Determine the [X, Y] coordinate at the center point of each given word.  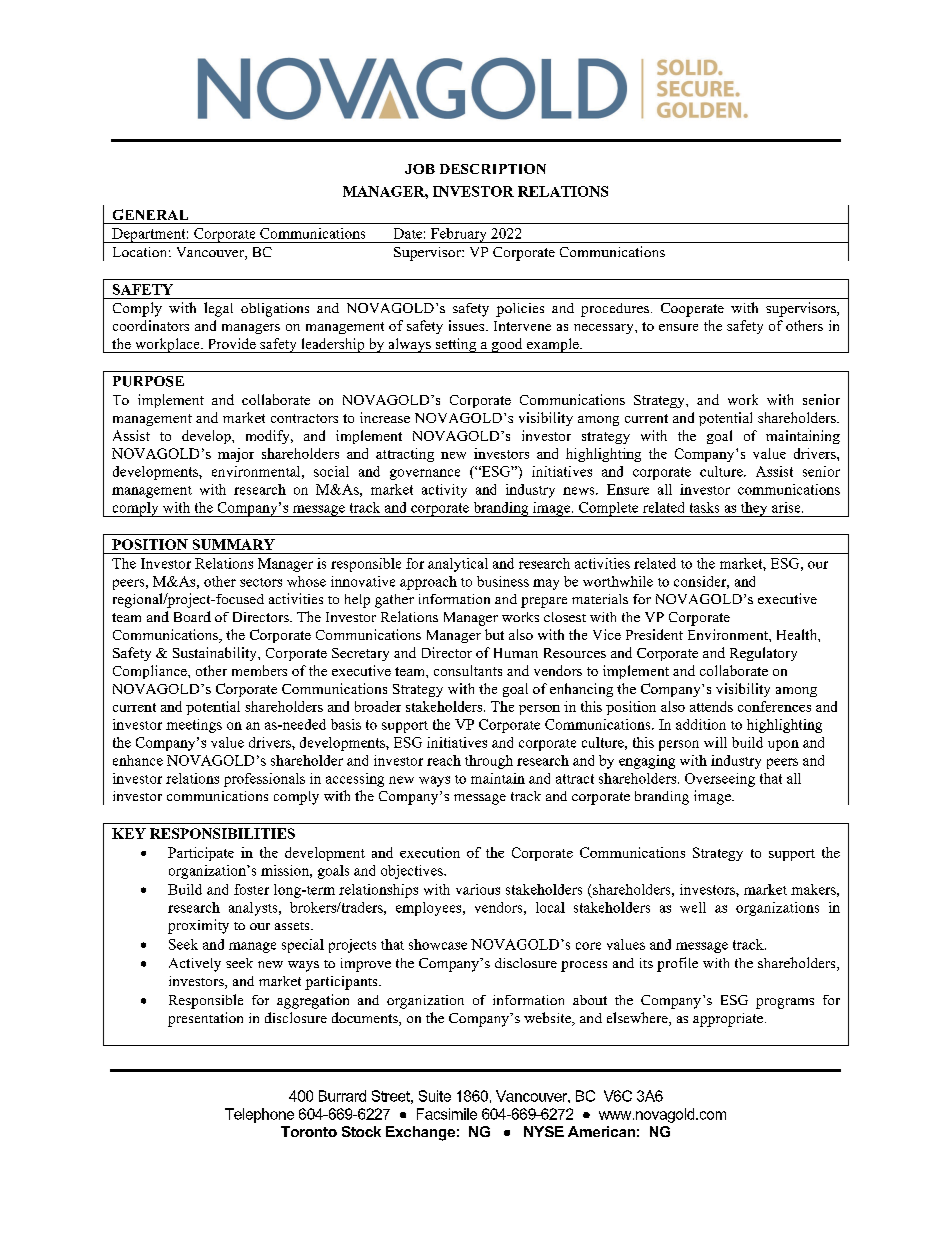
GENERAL [150, 214]
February [459, 235]
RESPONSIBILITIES [222, 833]
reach [444, 760]
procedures [615, 310]
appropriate [728, 1020]
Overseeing [720, 780]
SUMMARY [234, 544]
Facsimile [447, 1114]
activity [444, 491]
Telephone [259, 1115]
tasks [704, 507]
